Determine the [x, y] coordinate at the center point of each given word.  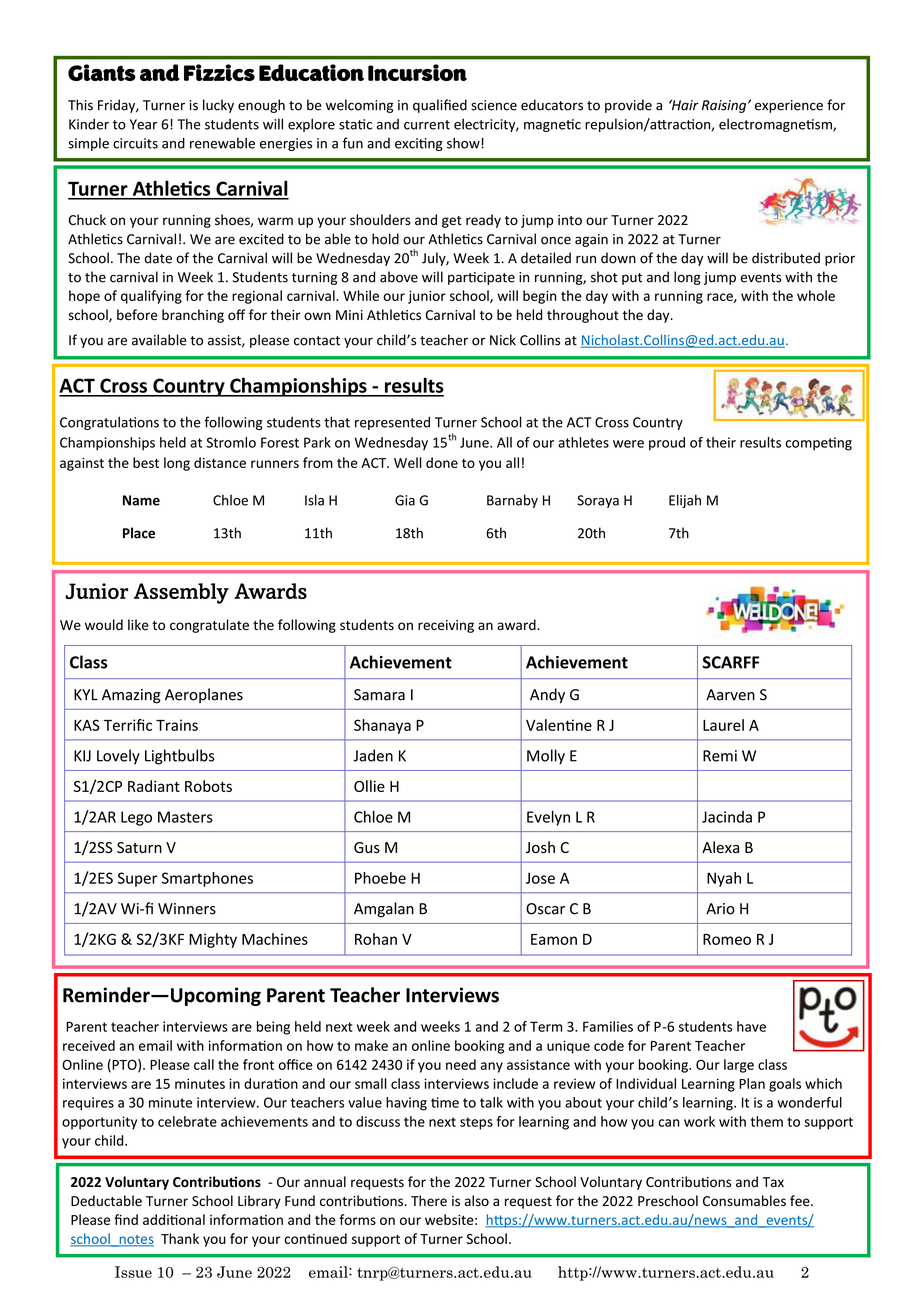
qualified [440, 106]
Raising [725, 106]
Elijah [685, 501]
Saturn [139, 848]
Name [141, 500]
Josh [540, 847]
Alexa [720, 847]
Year [143, 124]
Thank [180, 1238]
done [442, 462]
